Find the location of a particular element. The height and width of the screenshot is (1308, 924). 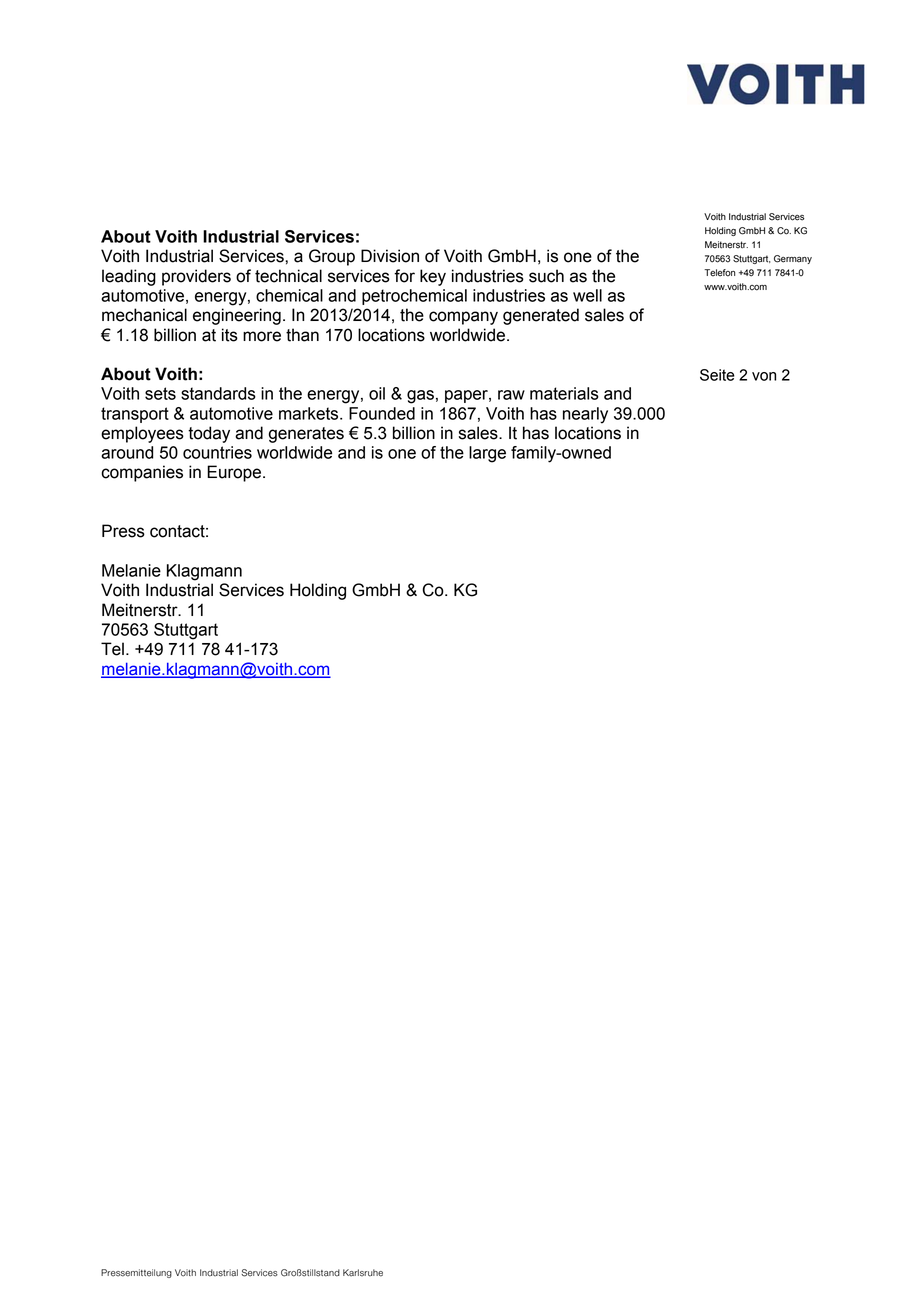

providers is located at coordinates (196, 277).
